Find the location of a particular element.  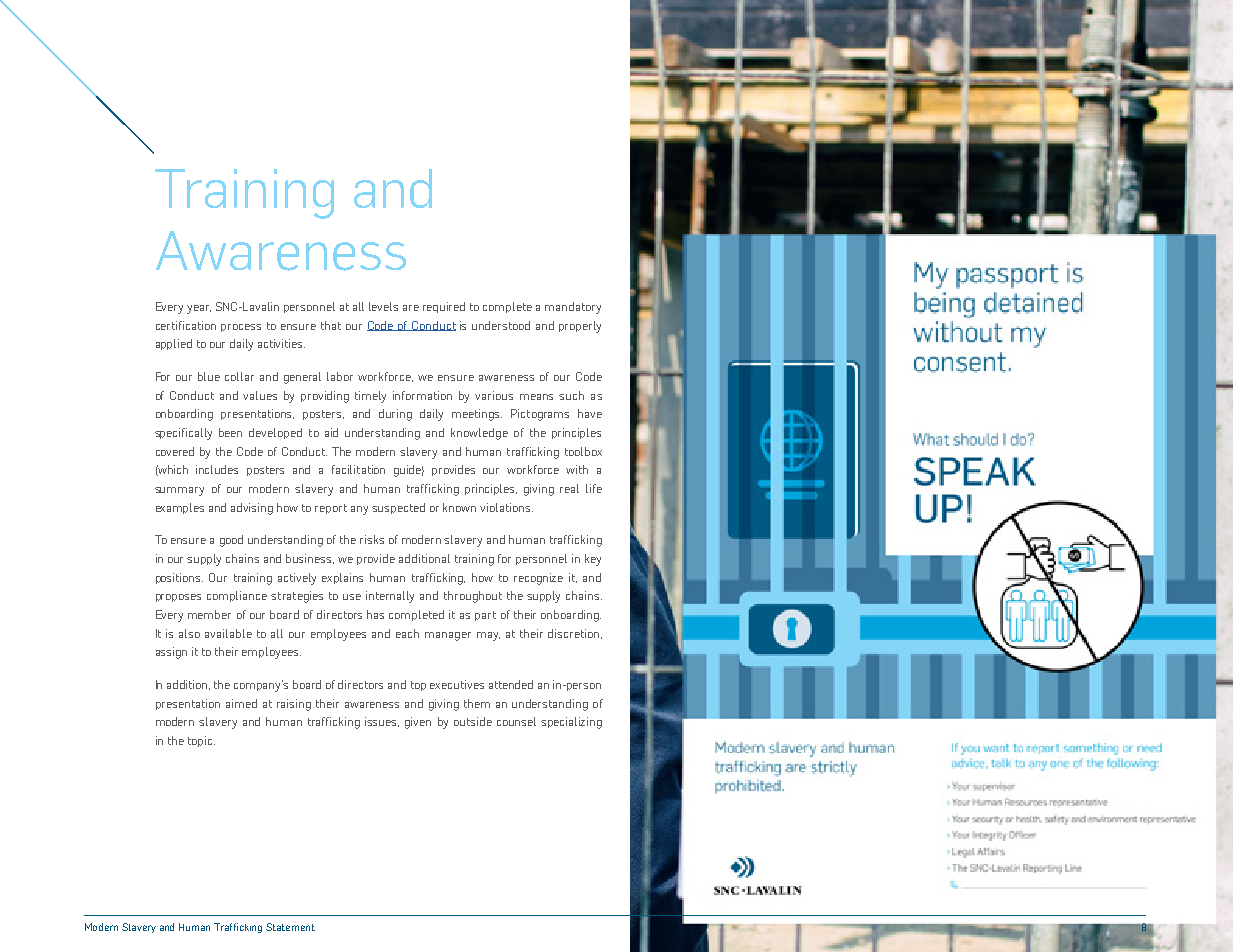

has is located at coordinates (375, 614).
